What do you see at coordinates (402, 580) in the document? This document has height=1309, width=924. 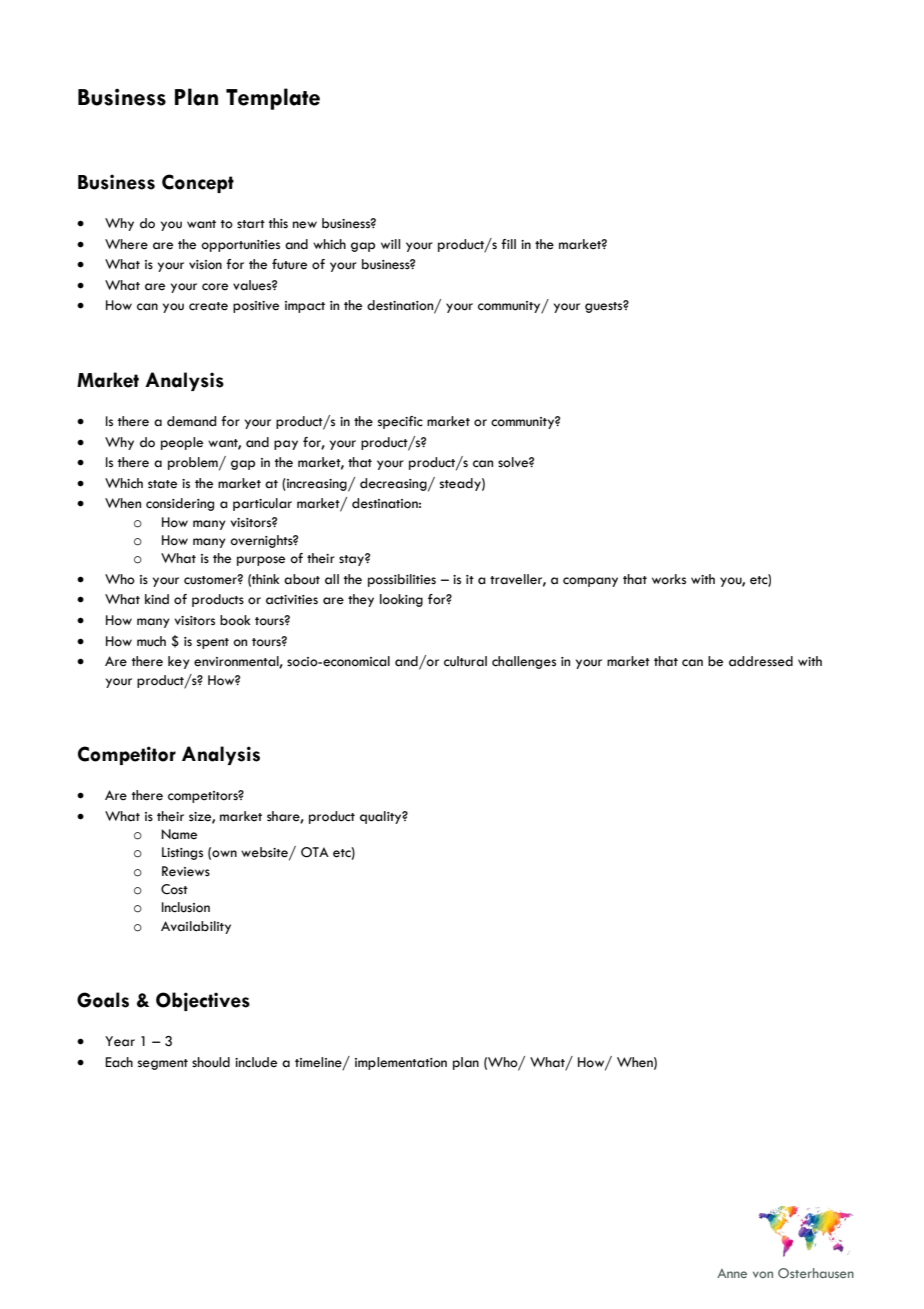 I see `possibilities` at bounding box center [402, 580].
